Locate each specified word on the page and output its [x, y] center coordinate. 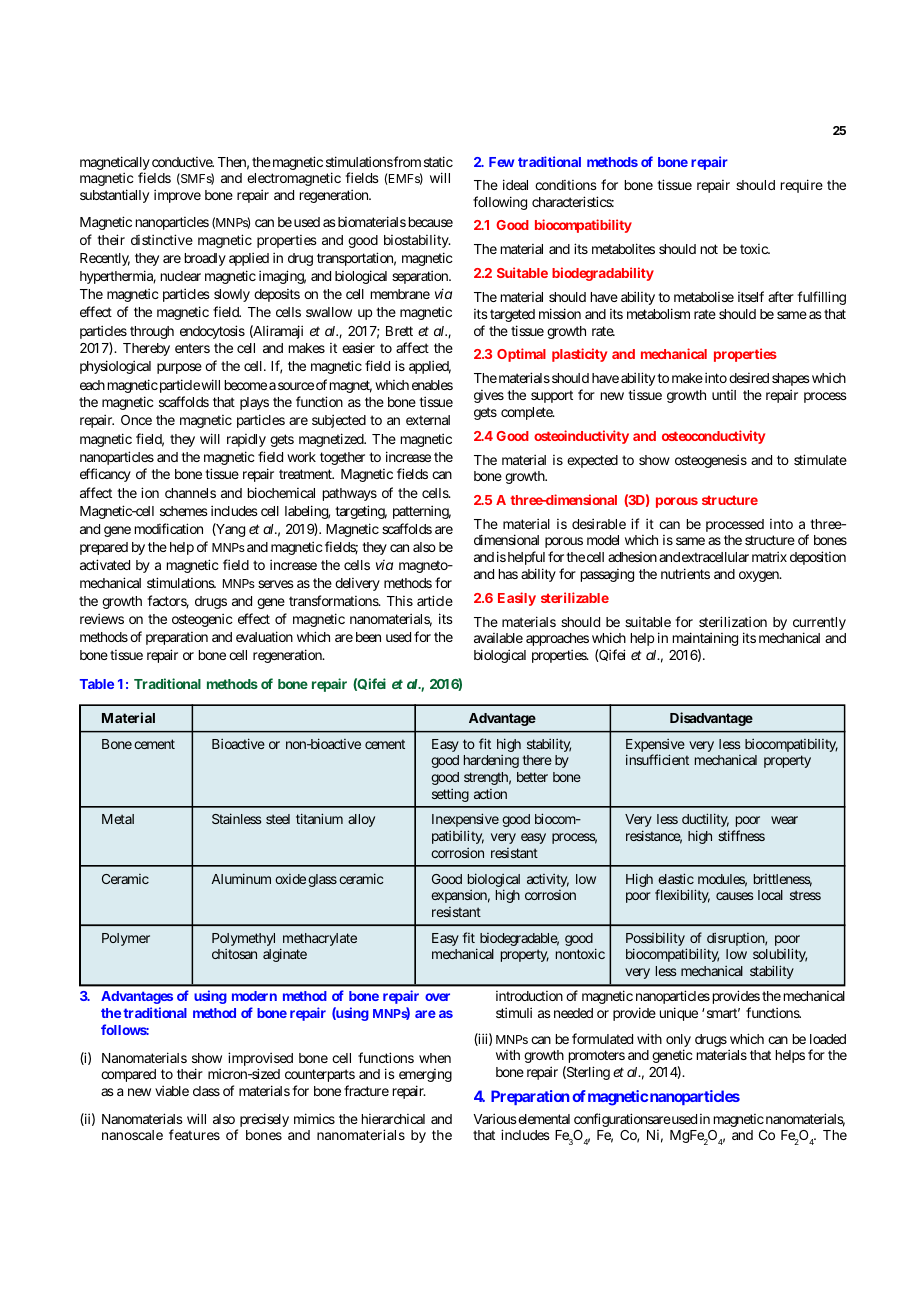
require [802, 186]
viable [172, 1090]
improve [177, 196]
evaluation [264, 636]
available [498, 638]
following [500, 203]
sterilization [733, 621]
